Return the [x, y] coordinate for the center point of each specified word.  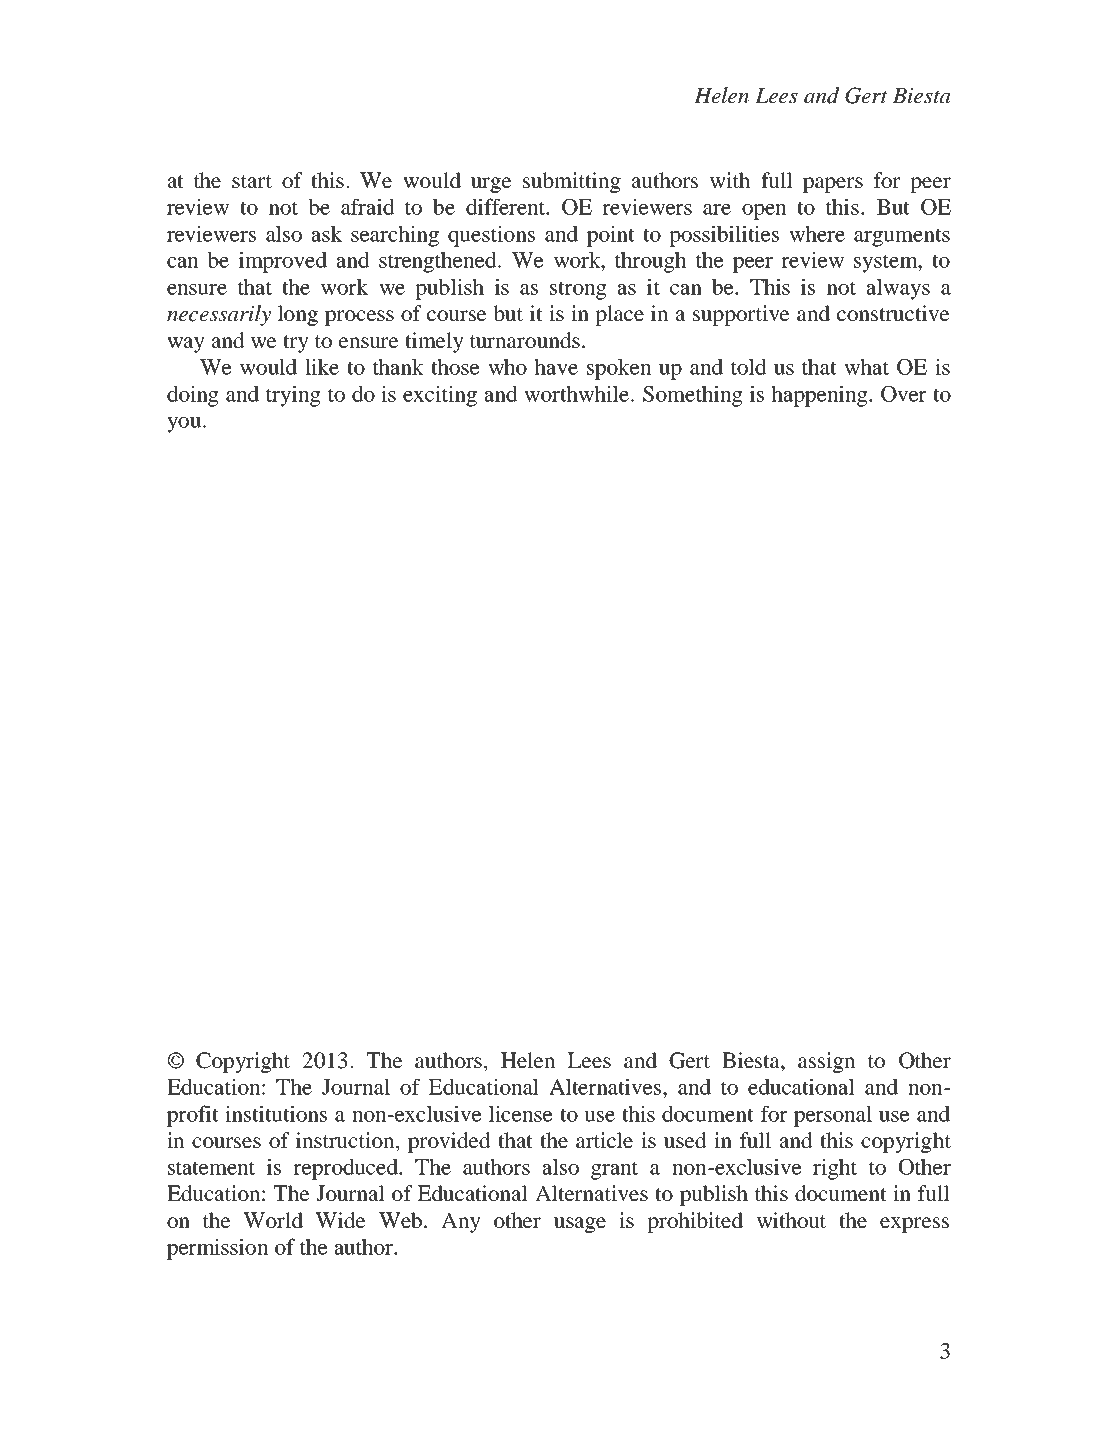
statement [211, 1168]
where [817, 234]
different [507, 206]
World [273, 1220]
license [520, 1113]
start [252, 181]
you [185, 425]
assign [826, 1062]
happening [820, 396]
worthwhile [578, 393]
